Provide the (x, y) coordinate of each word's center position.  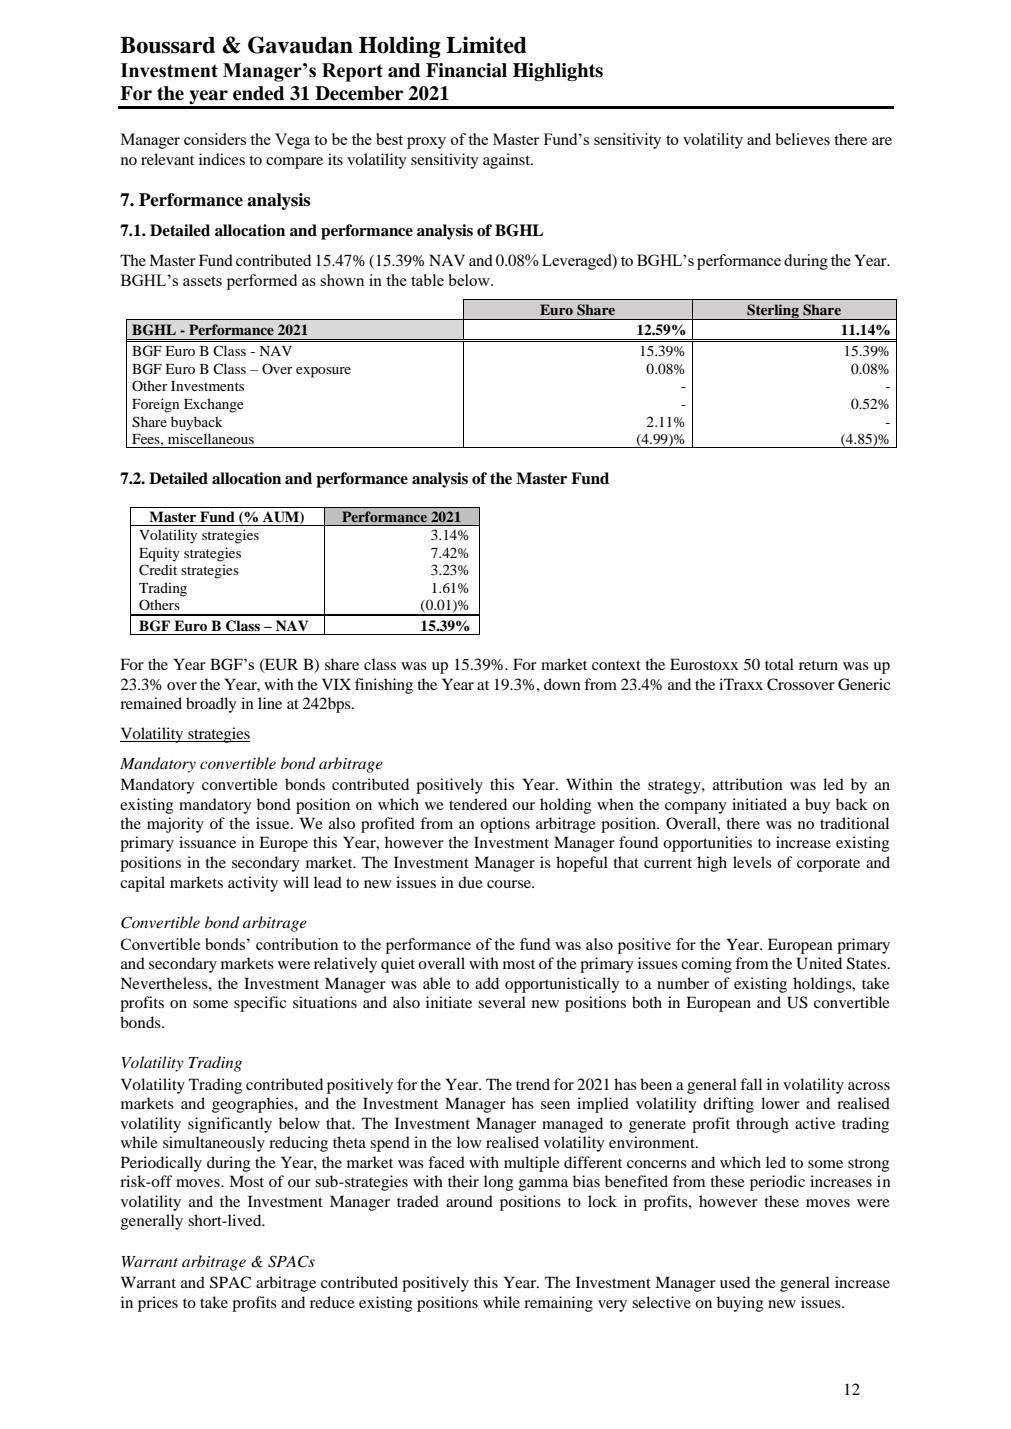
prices (158, 1304)
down (562, 684)
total (779, 664)
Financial (466, 70)
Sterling (773, 312)
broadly (211, 705)
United (819, 963)
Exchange (213, 405)
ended (258, 93)
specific (260, 1004)
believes (802, 139)
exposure (323, 372)
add (487, 983)
